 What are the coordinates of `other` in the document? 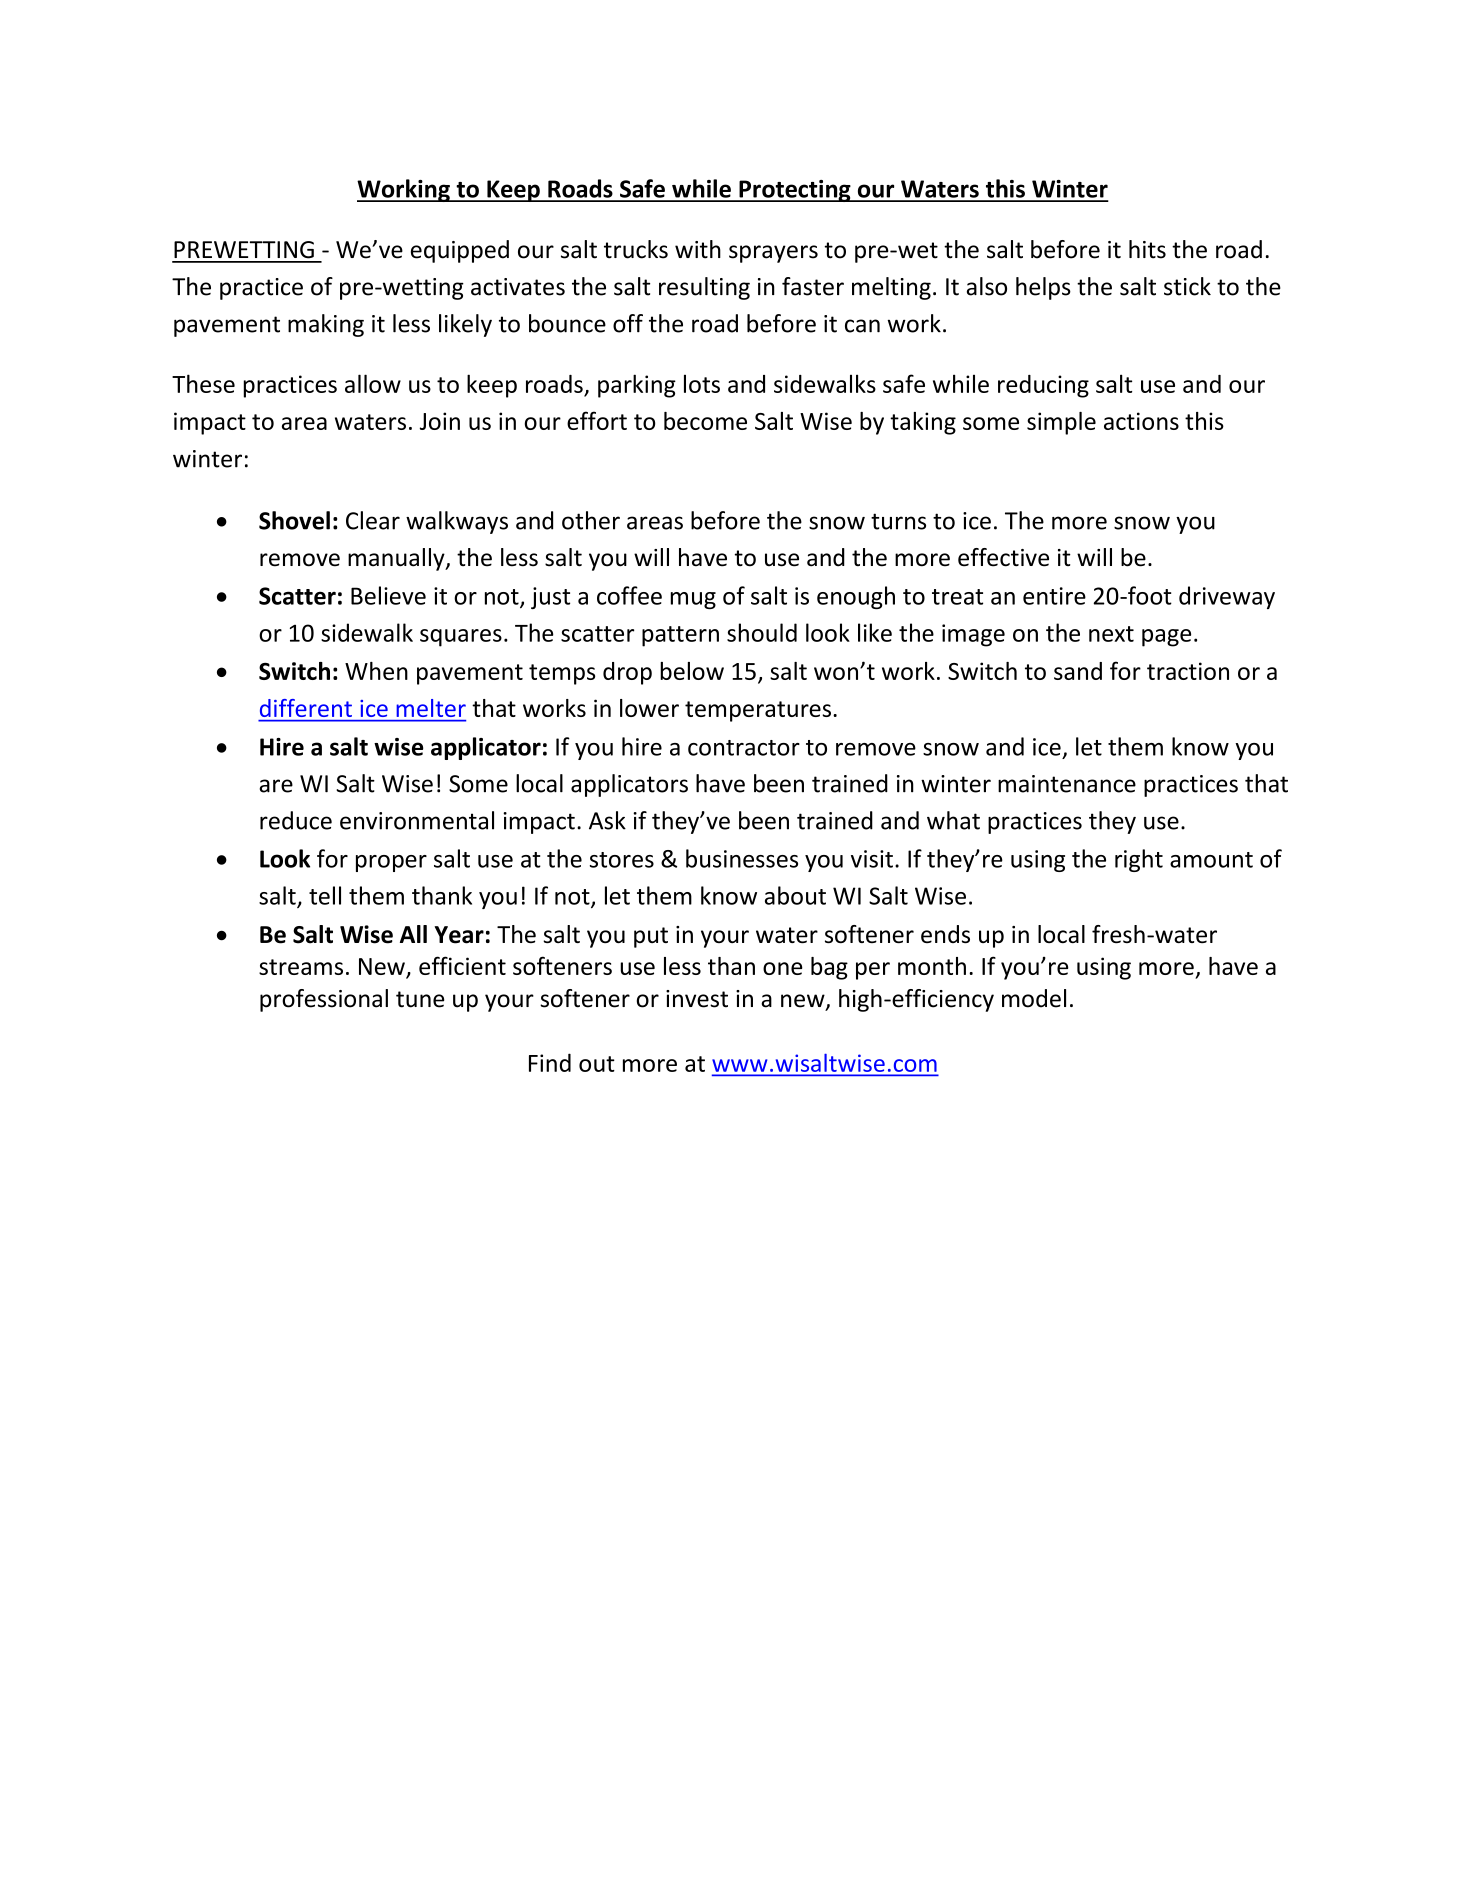 It's located at (591, 520).
